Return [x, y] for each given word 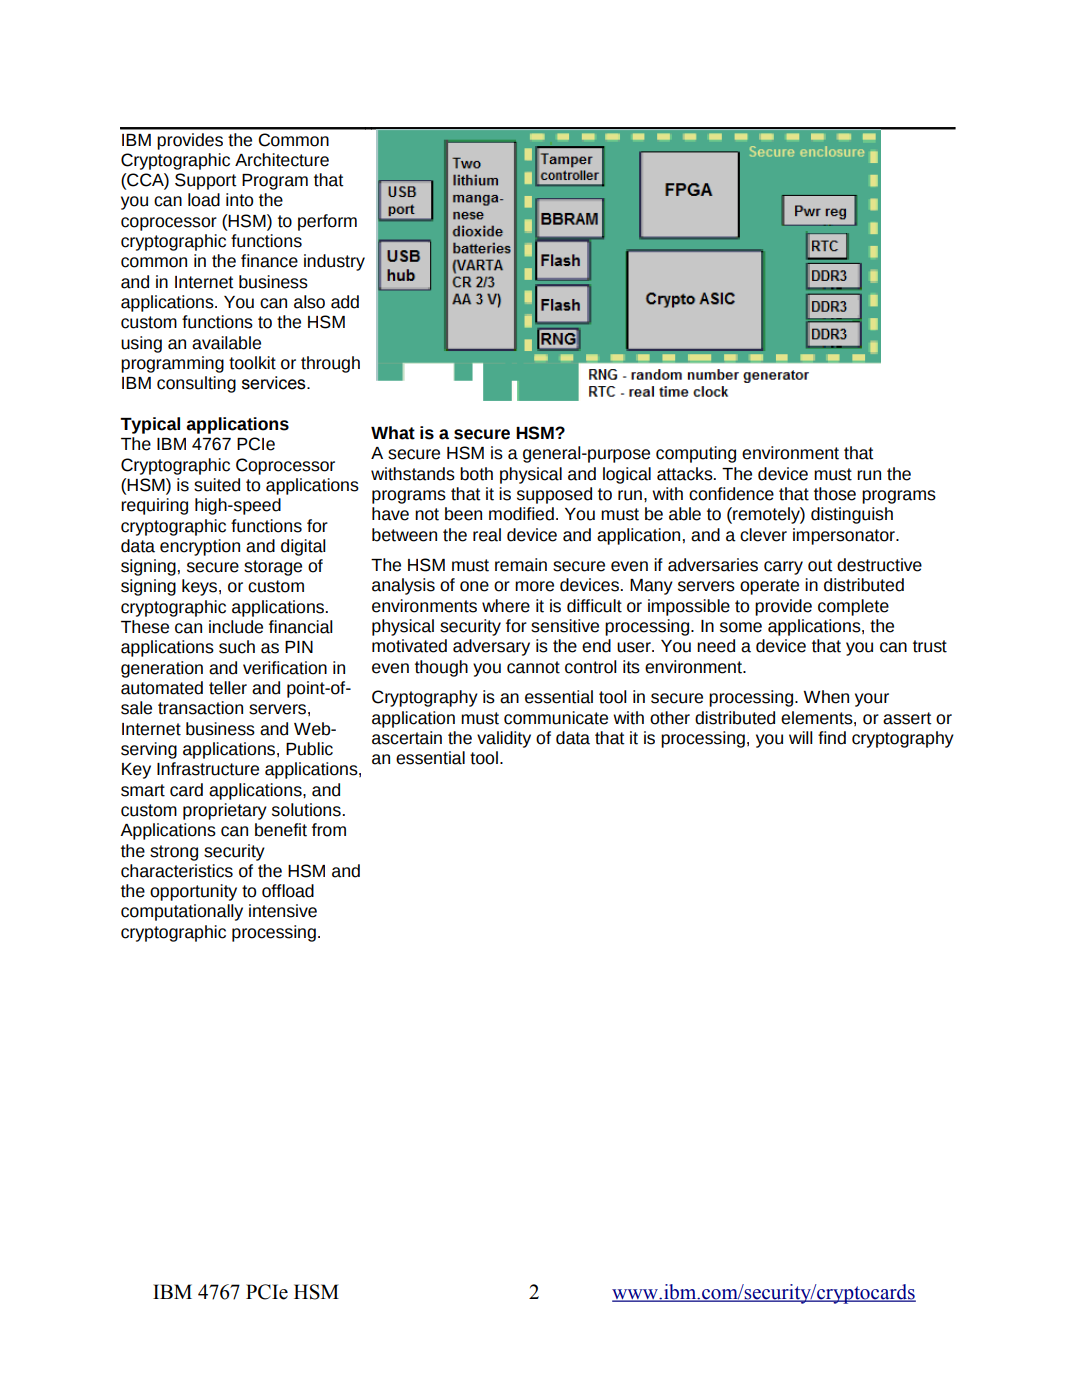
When [826, 697]
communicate [556, 718]
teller [228, 688]
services [275, 383]
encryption [200, 547]
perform [327, 222]
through [330, 364]
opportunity [193, 892]
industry [334, 262]
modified [521, 514]
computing [696, 454]
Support [206, 181]
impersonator [845, 536]
